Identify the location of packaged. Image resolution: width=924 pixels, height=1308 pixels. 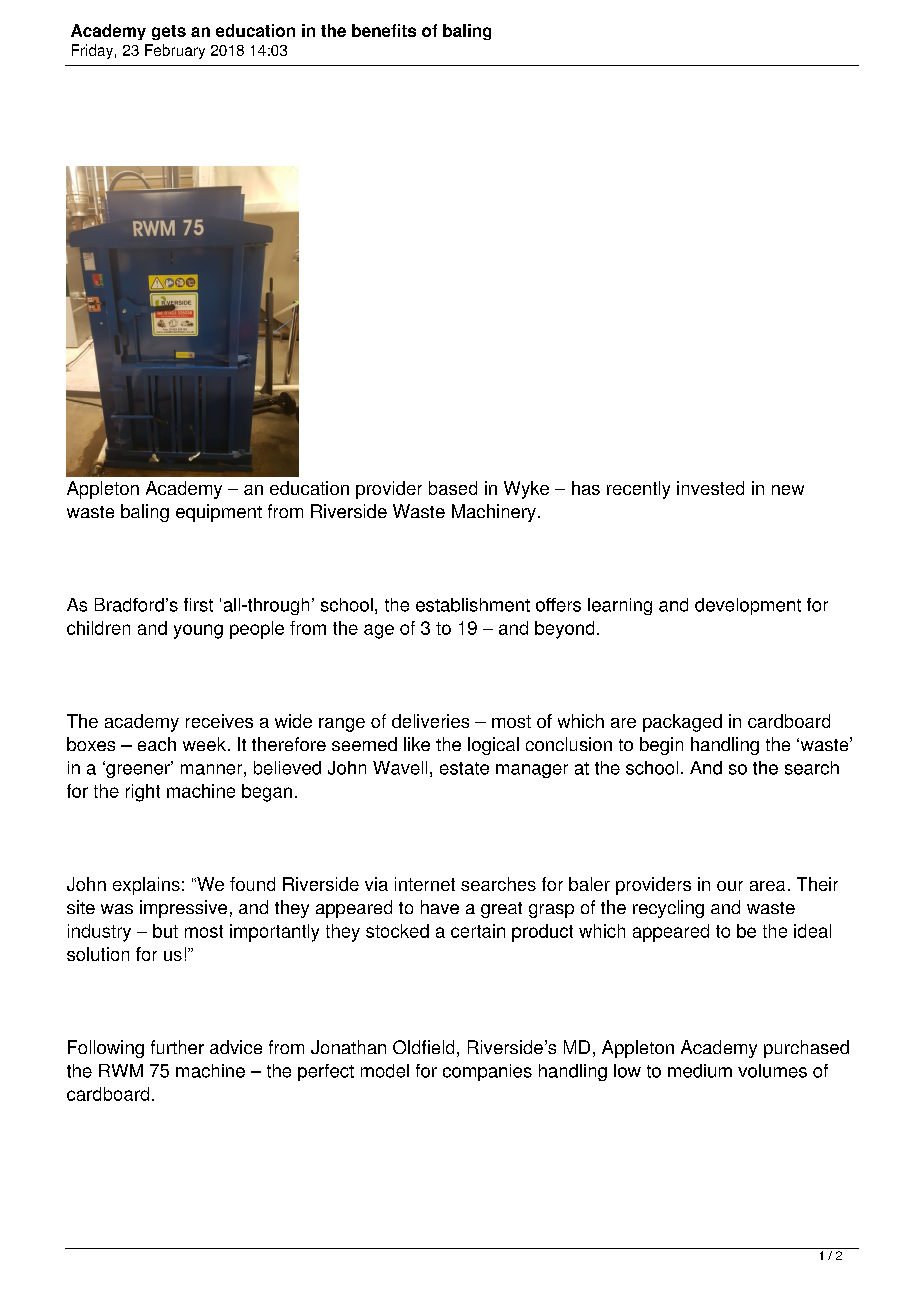
(682, 723).
